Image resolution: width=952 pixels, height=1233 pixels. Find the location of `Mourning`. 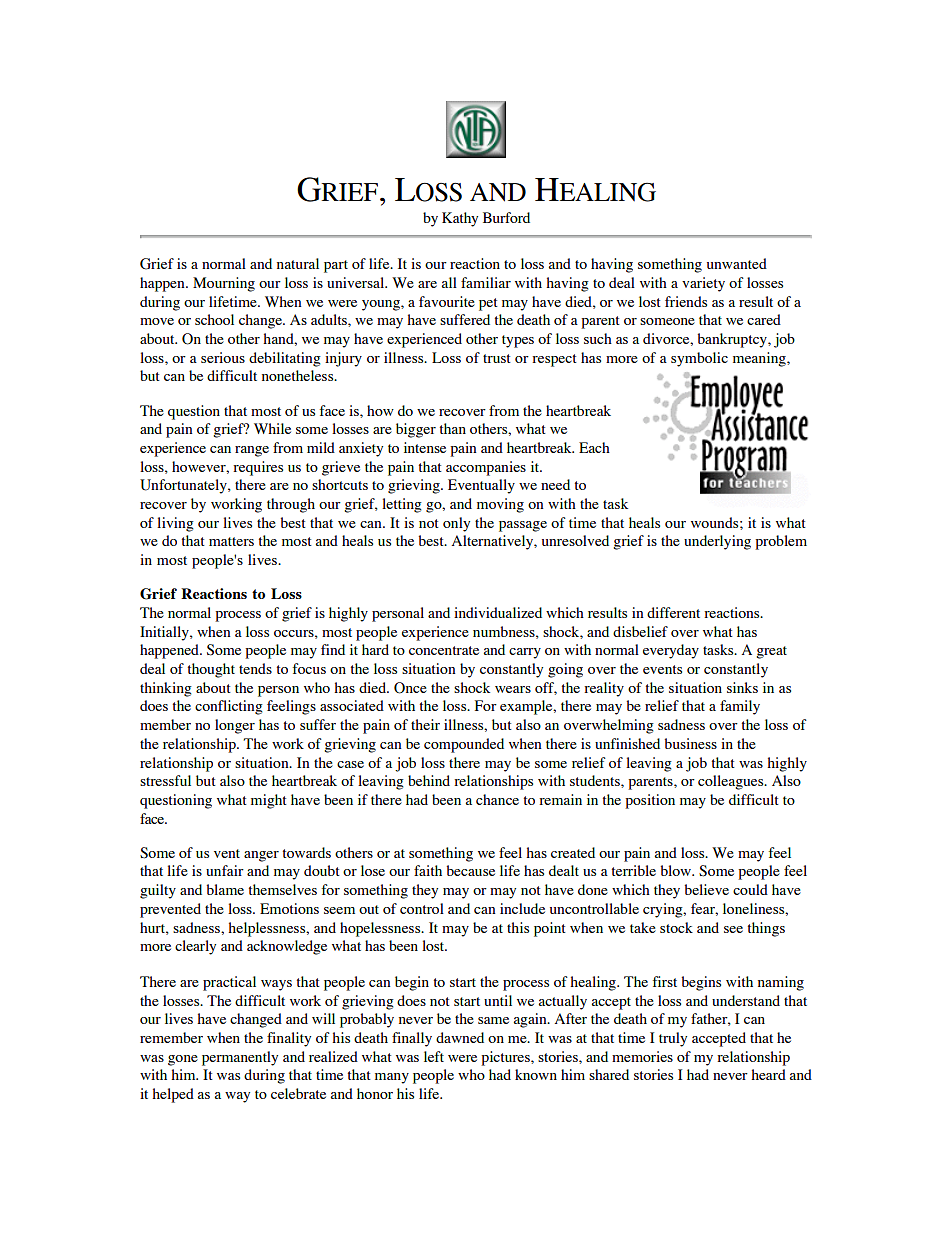

Mourning is located at coordinates (224, 284).
